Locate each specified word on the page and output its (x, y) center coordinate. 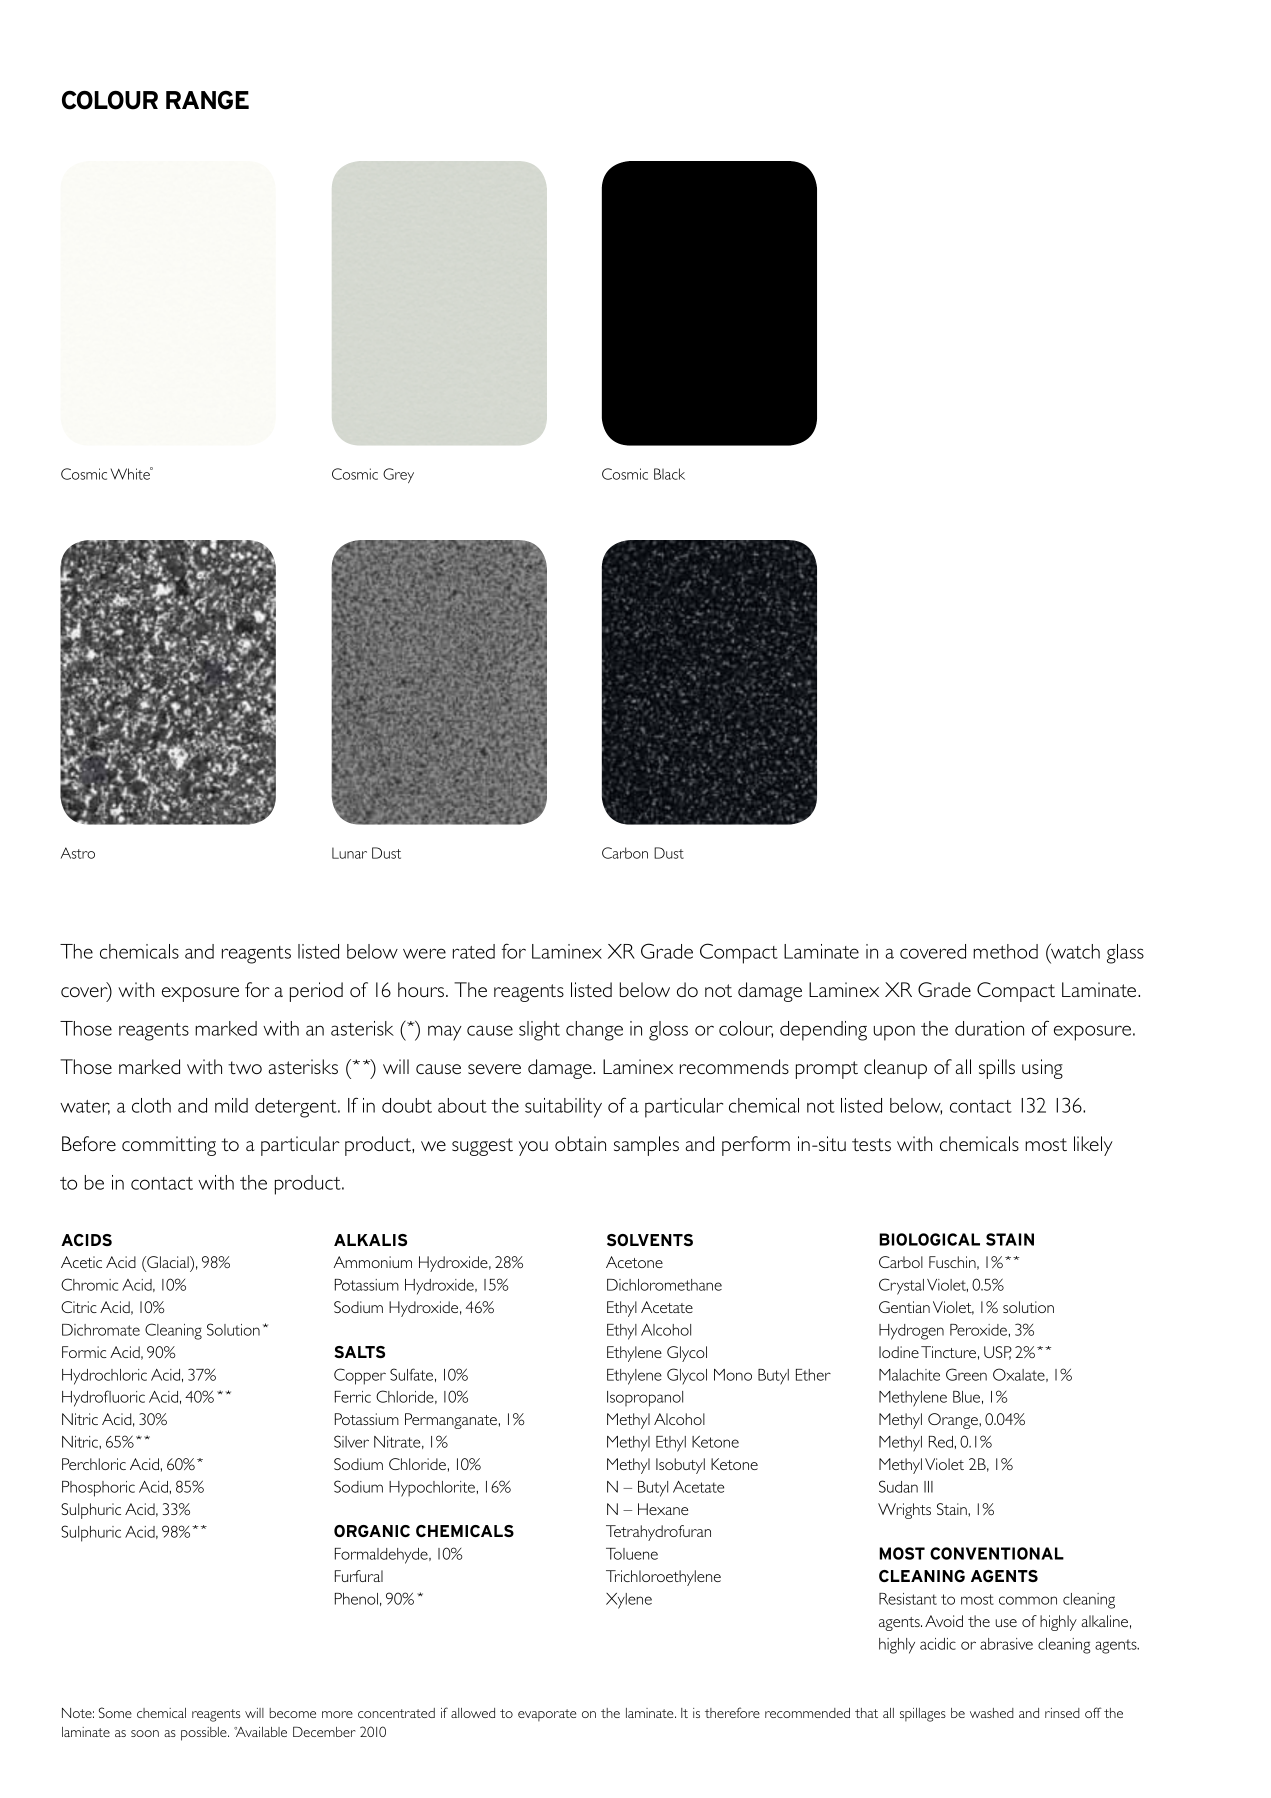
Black (669, 474)
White (131, 473)
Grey (398, 475)
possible (205, 1734)
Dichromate (101, 1330)
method (1005, 951)
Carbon (625, 853)
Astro (78, 853)
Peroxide (978, 1330)
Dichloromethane (664, 1285)
